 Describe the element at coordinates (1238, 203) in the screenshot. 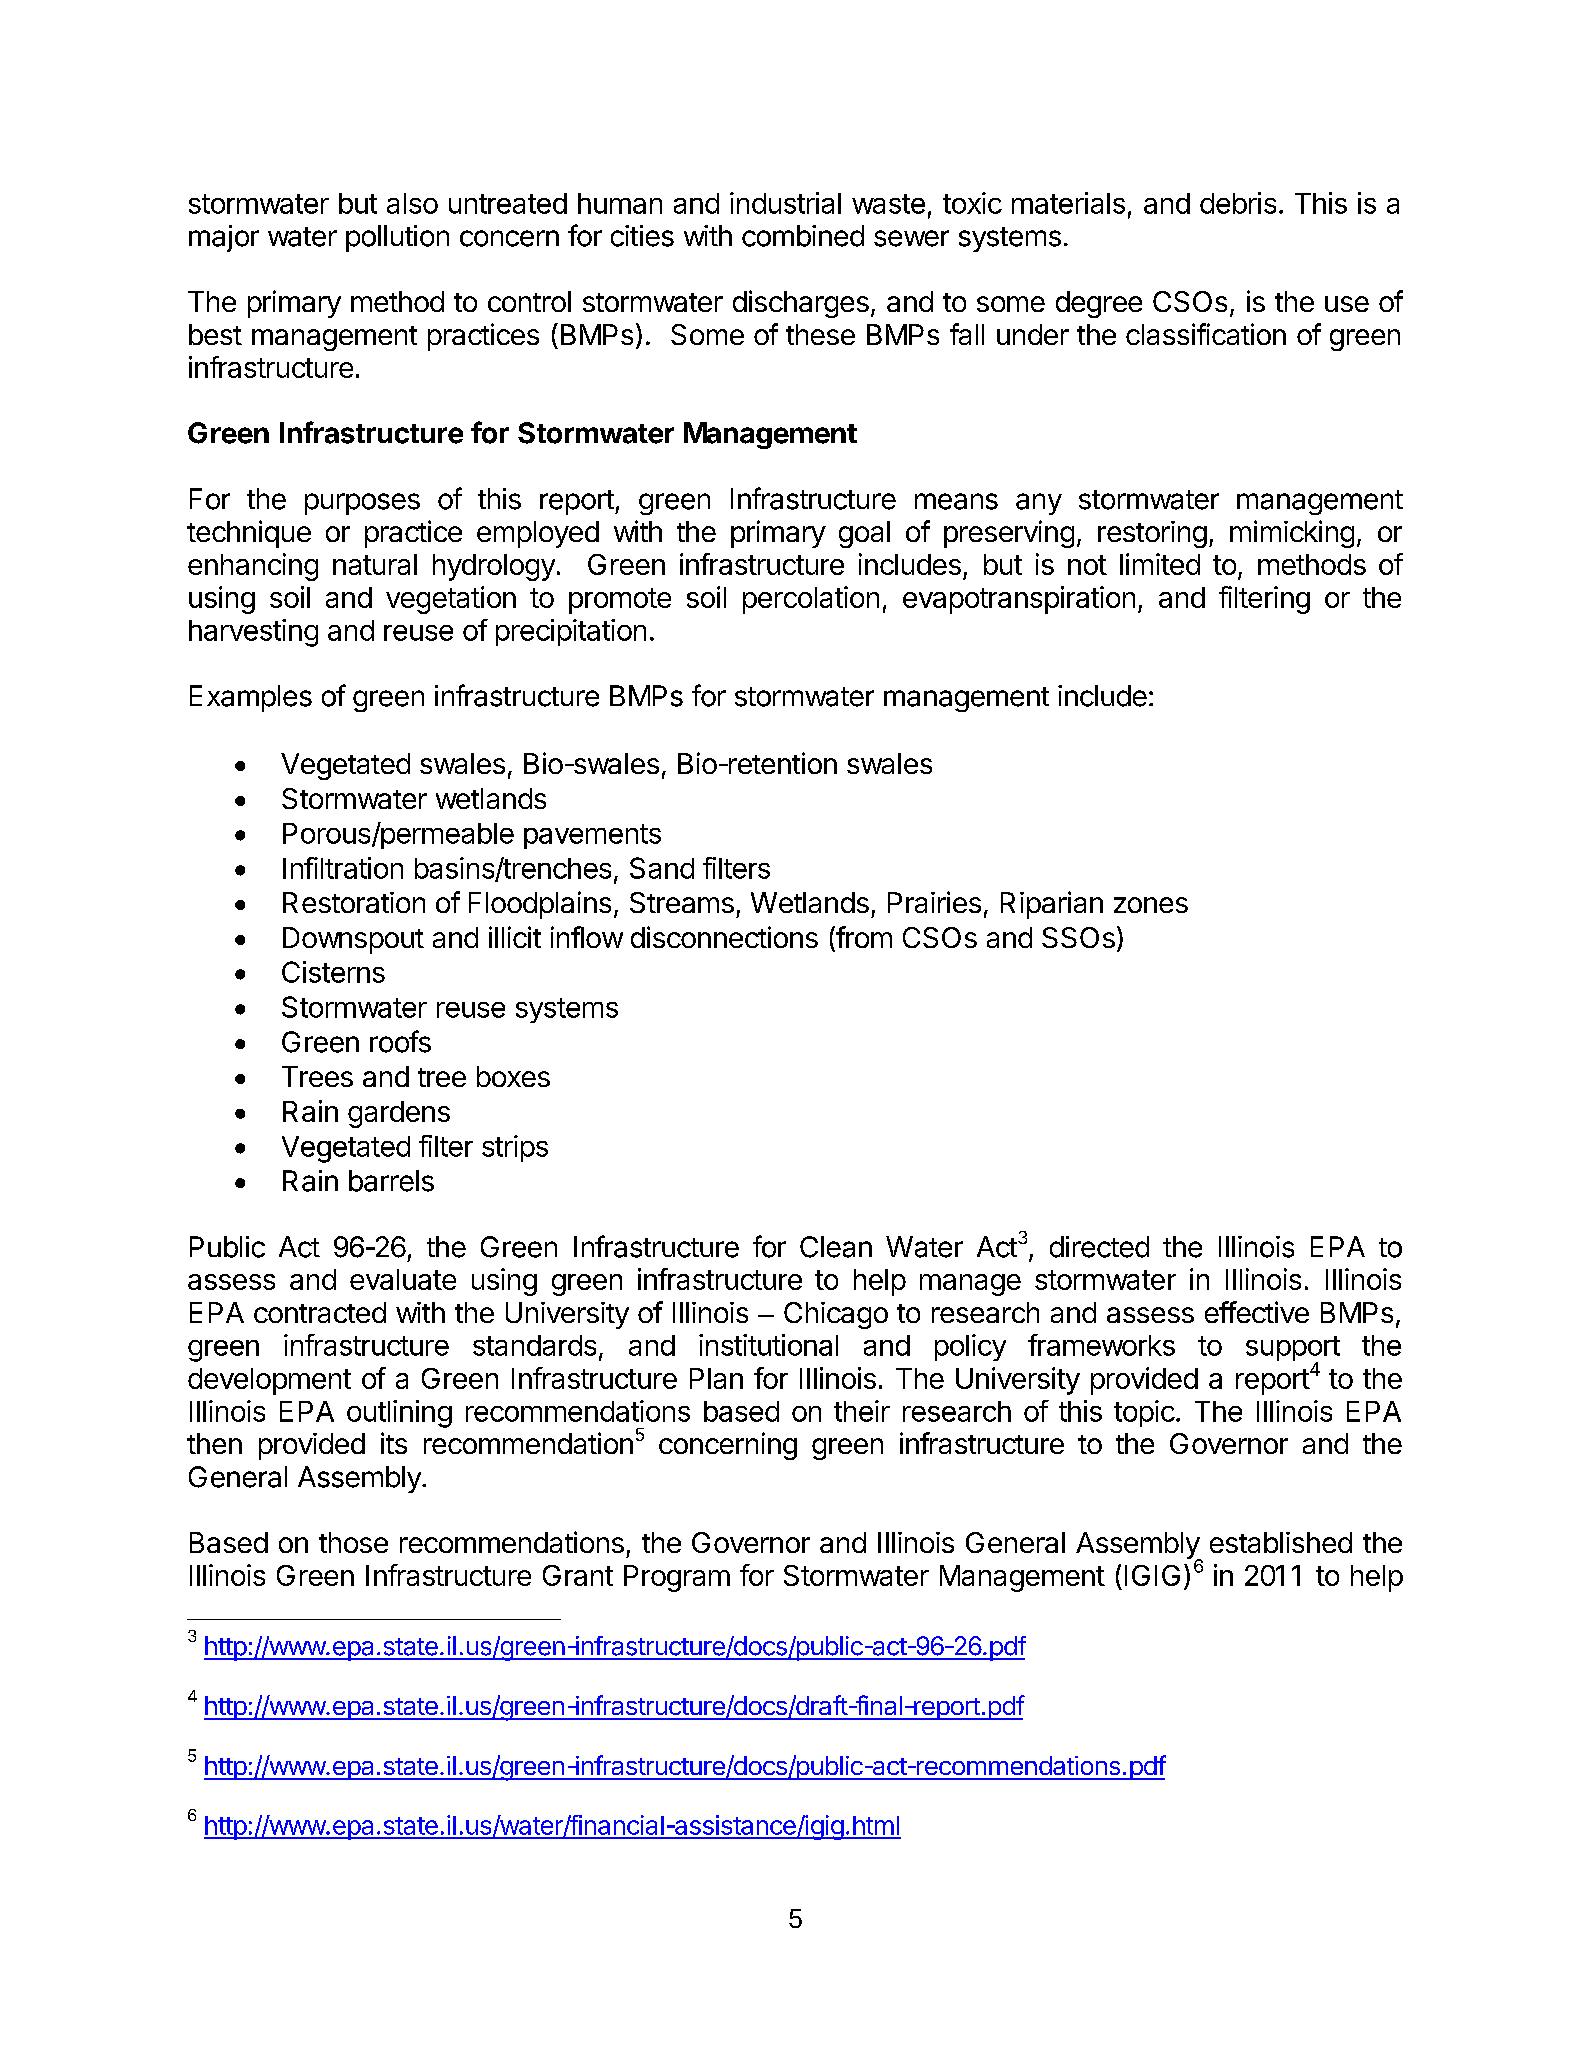

I see `debris` at that location.
